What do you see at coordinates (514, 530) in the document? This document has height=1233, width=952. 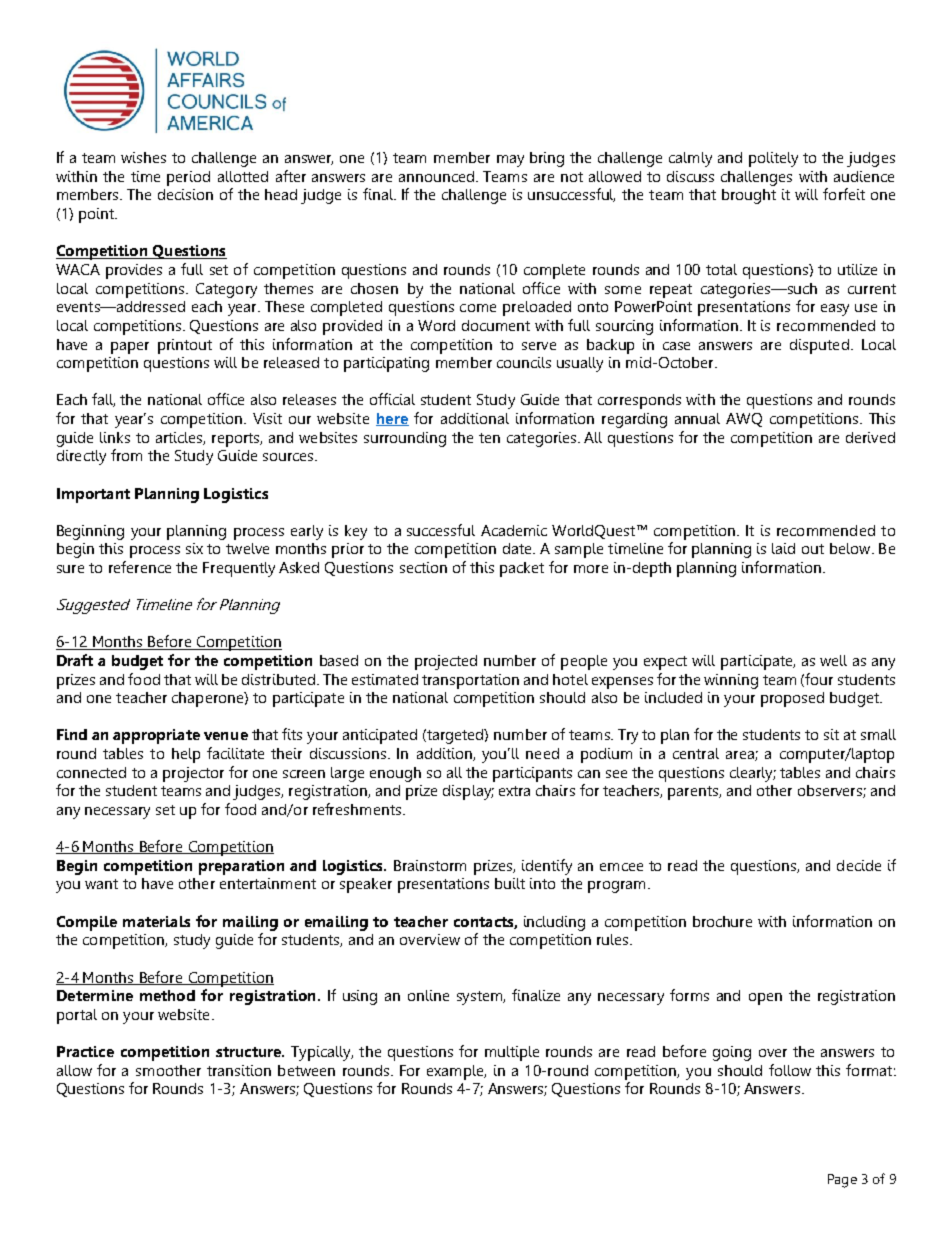 I see `Academic` at bounding box center [514, 530].
